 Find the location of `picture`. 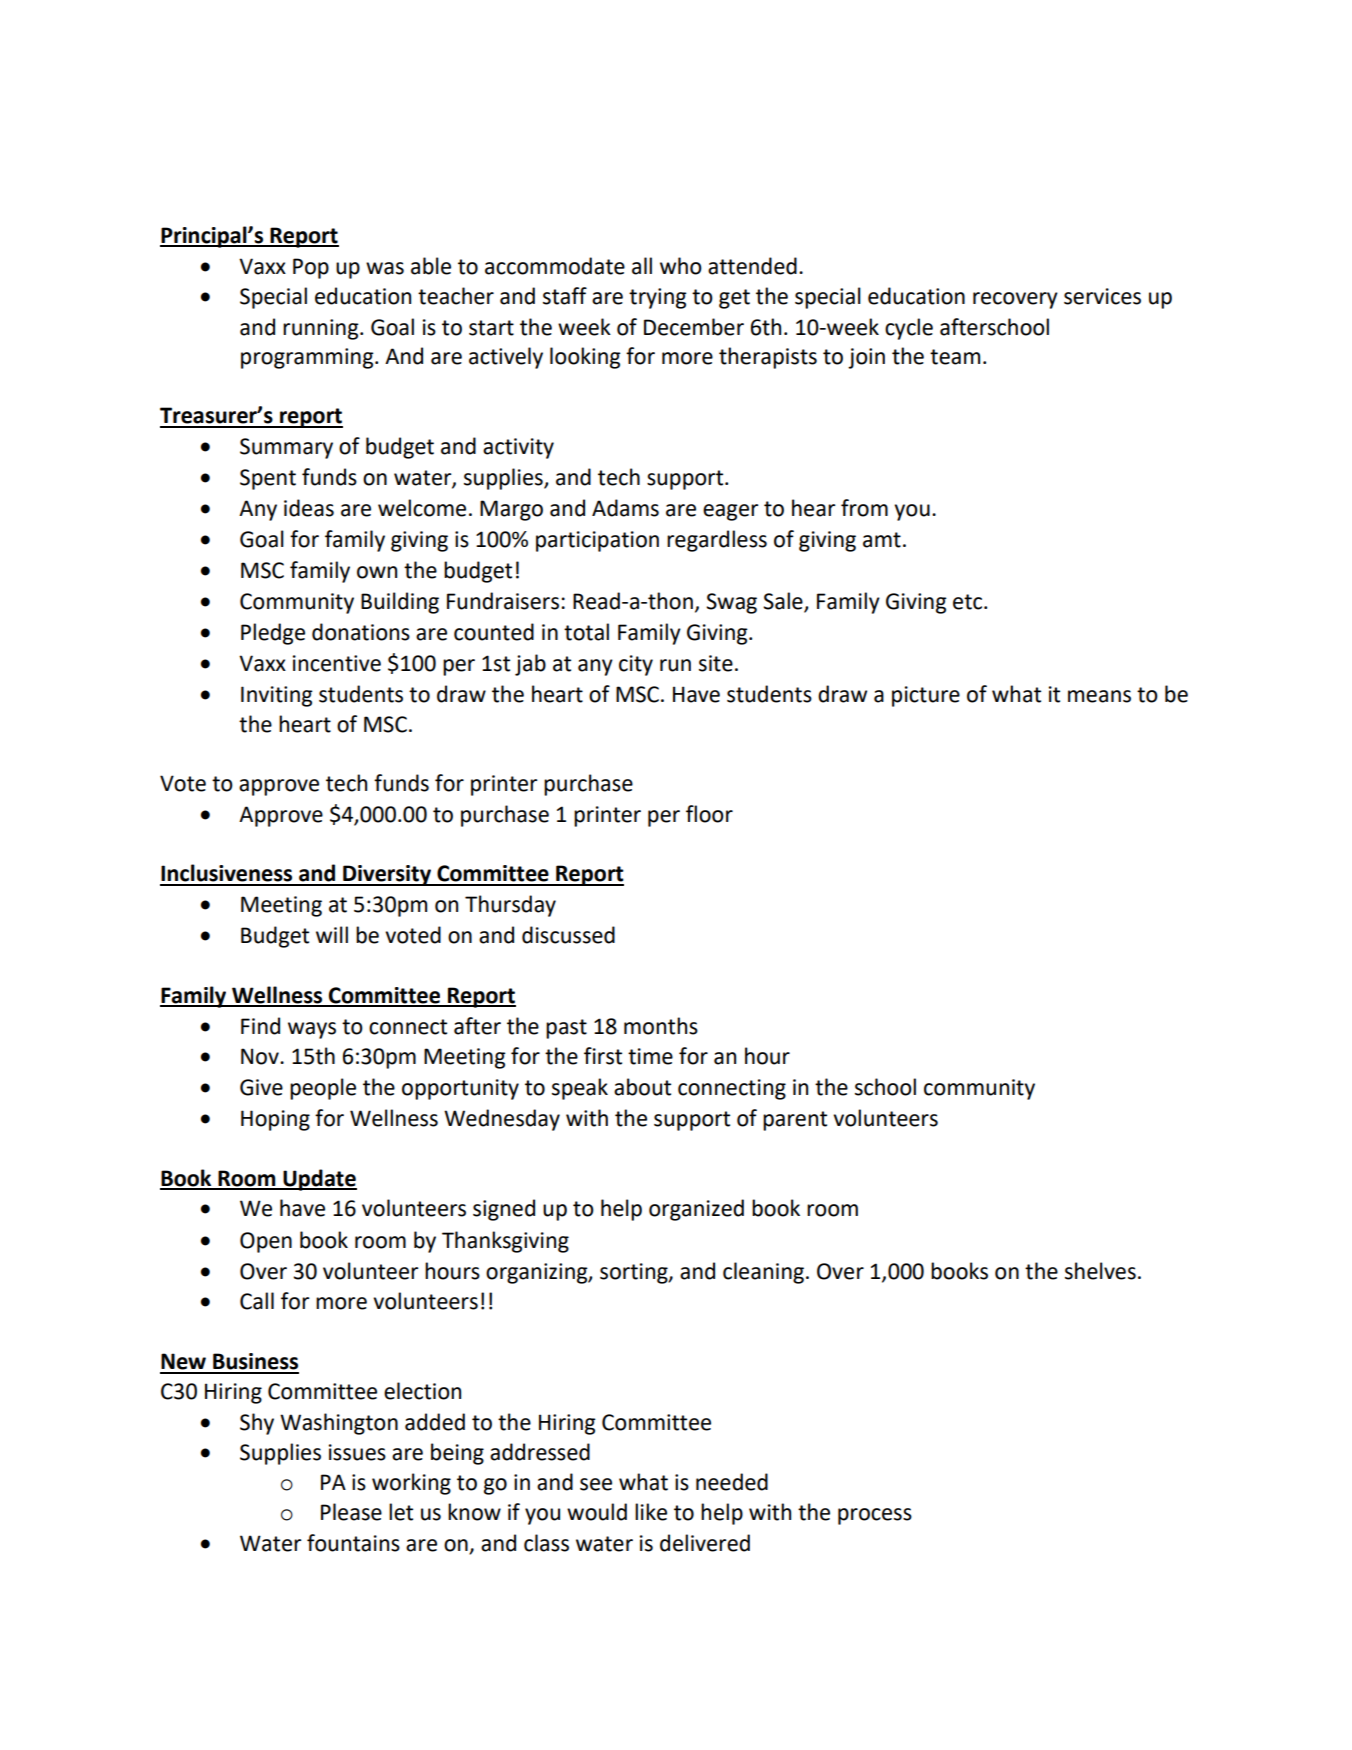

picture is located at coordinates (926, 696).
